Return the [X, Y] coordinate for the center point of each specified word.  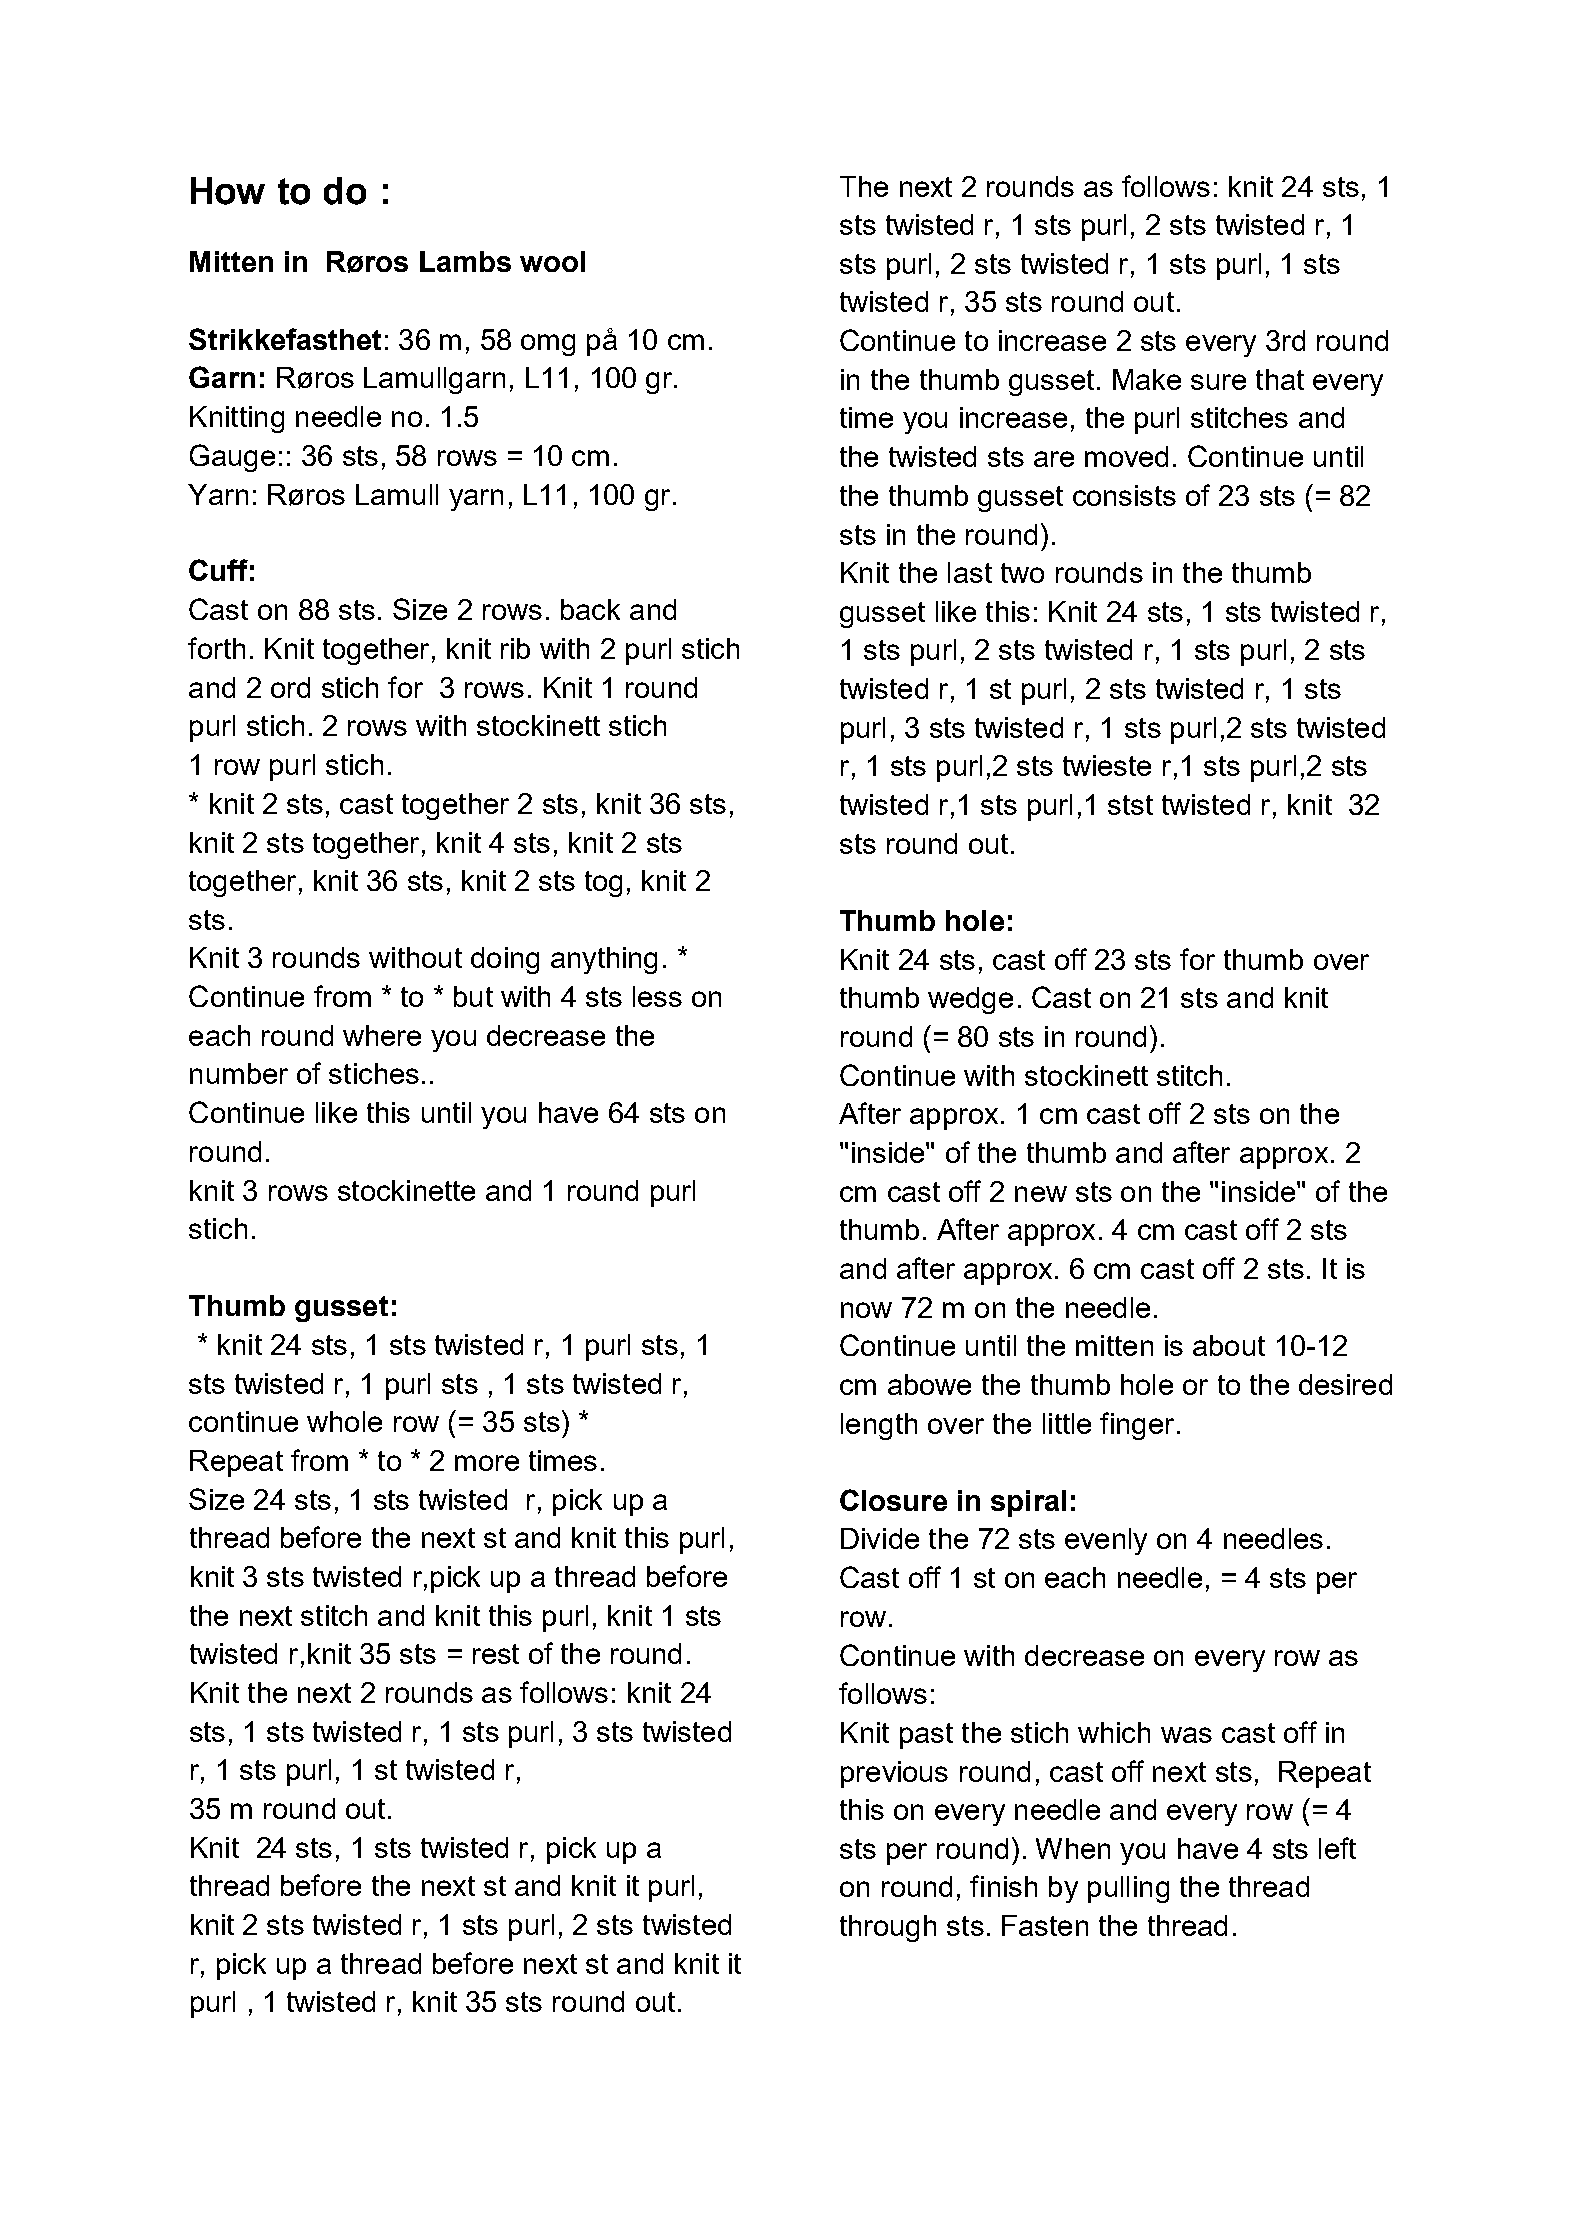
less [657, 996]
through [888, 1928]
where [382, 1035]
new [1041, 1194]
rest [496, 1654]
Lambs [465, 261]
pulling [1128, 1889]
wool [552, 261]
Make [1147, 379]
